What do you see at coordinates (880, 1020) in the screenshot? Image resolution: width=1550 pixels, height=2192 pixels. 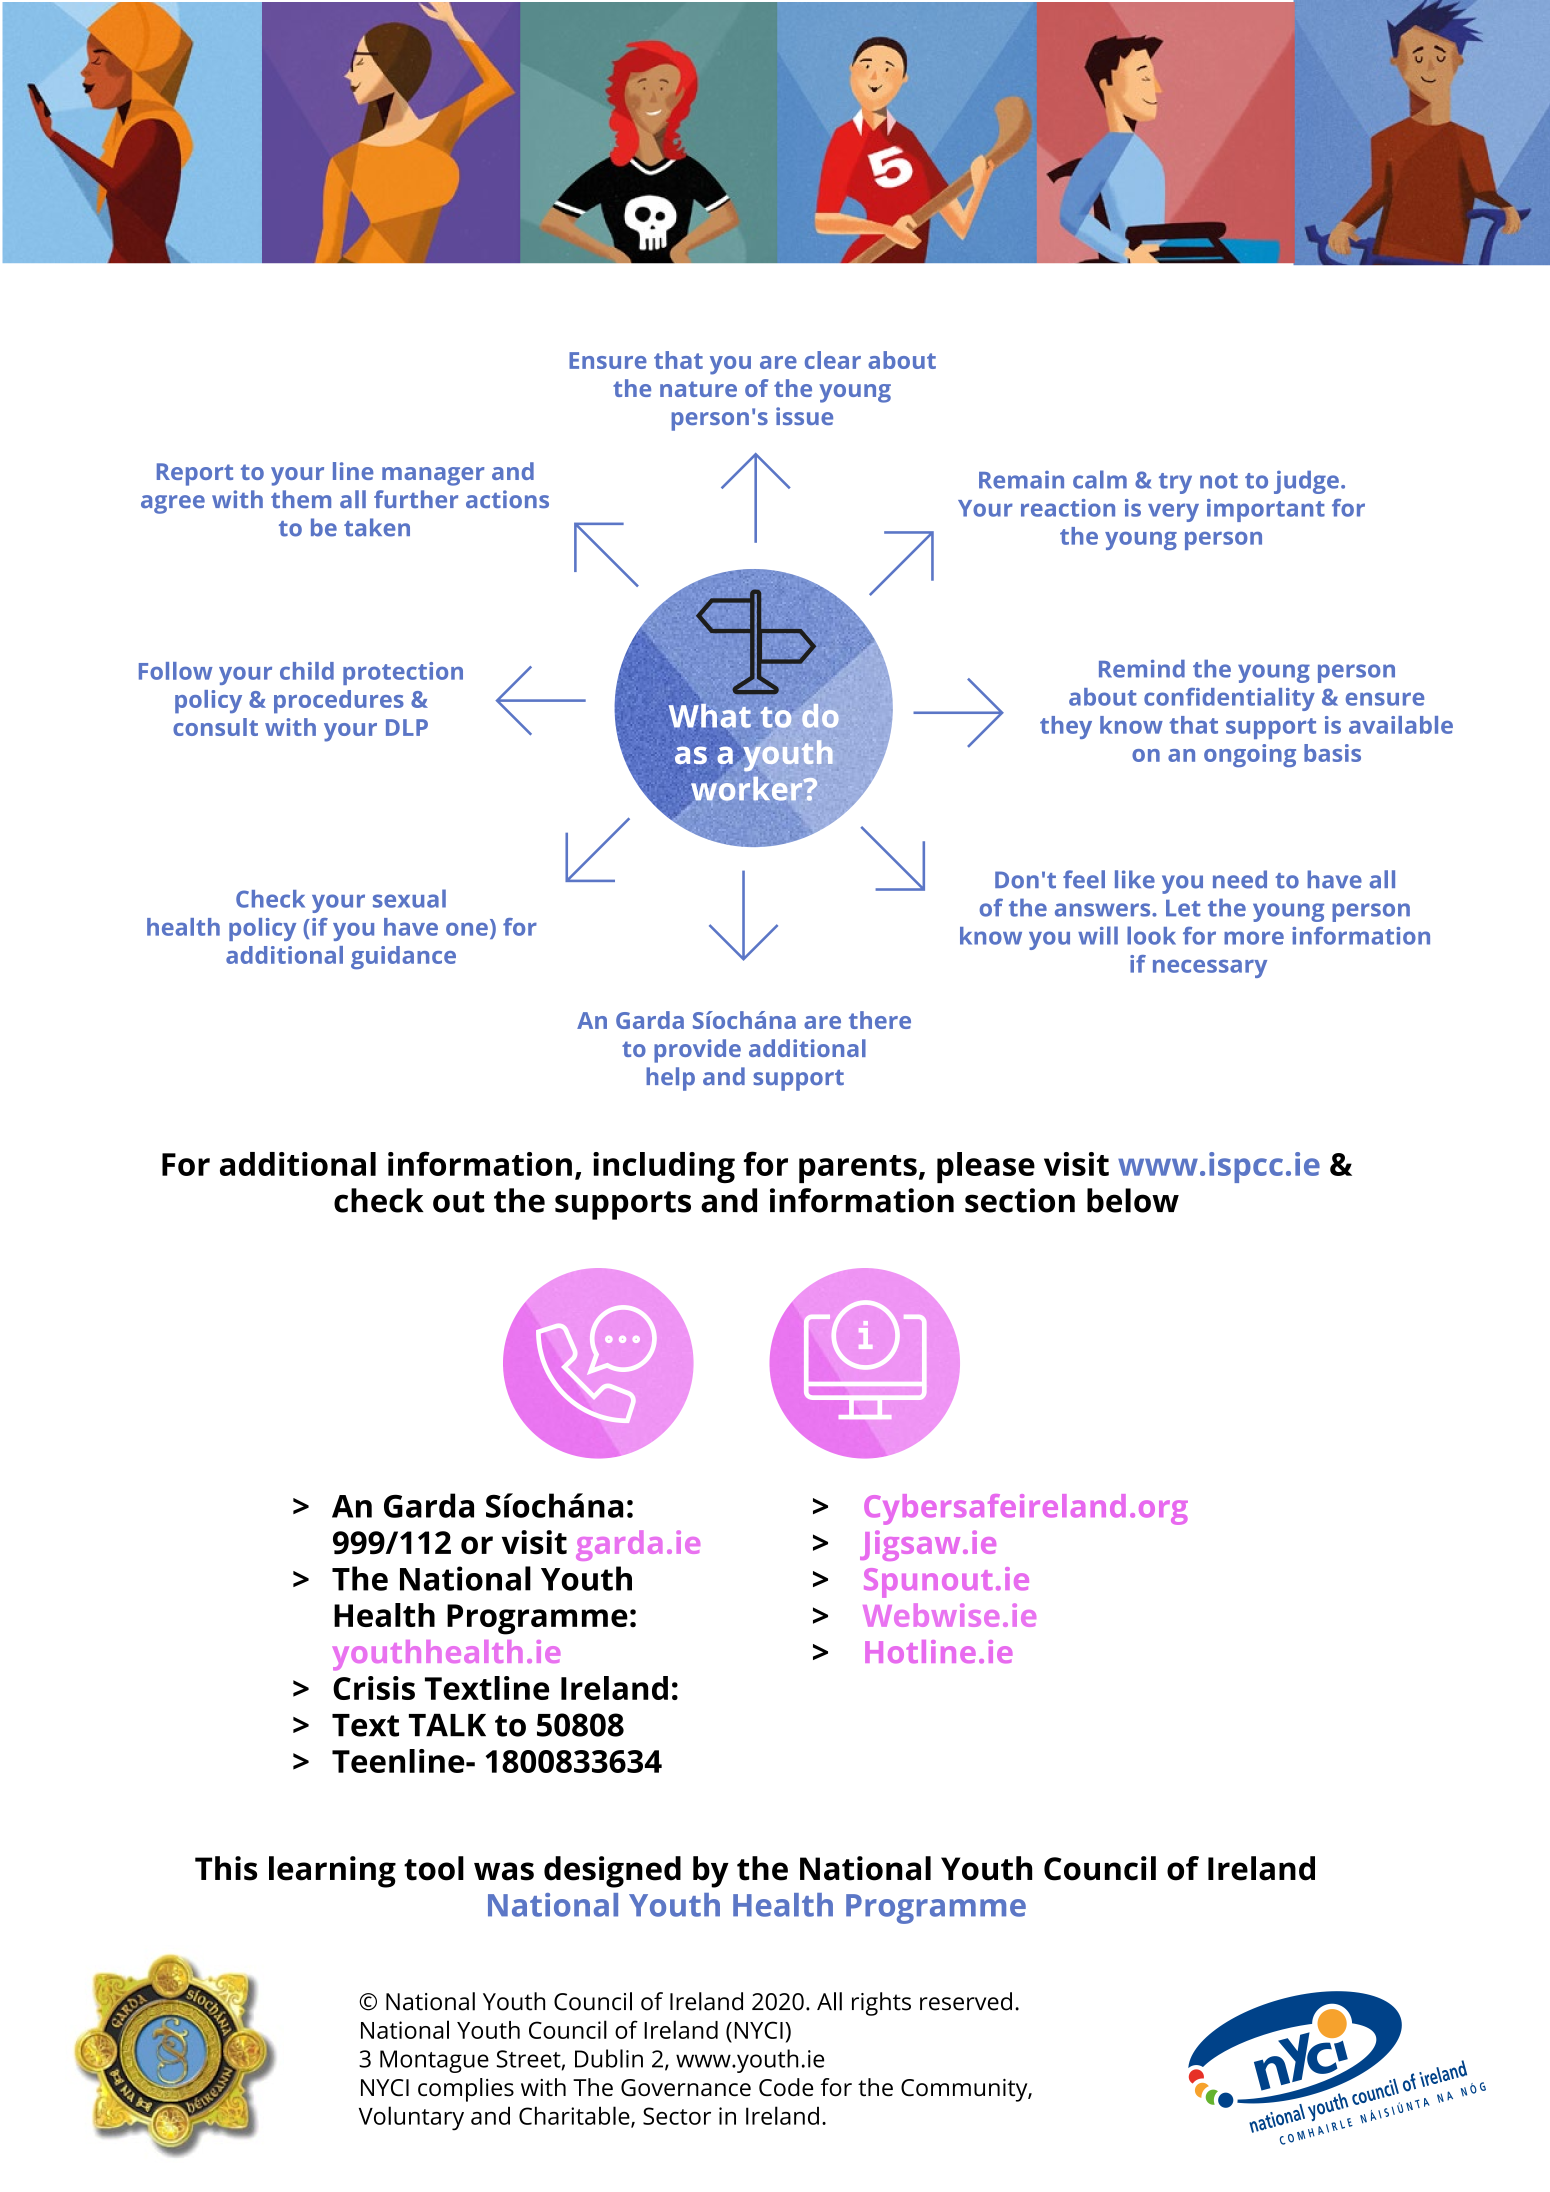 I see `there` at bounding box center [880, 1020].
